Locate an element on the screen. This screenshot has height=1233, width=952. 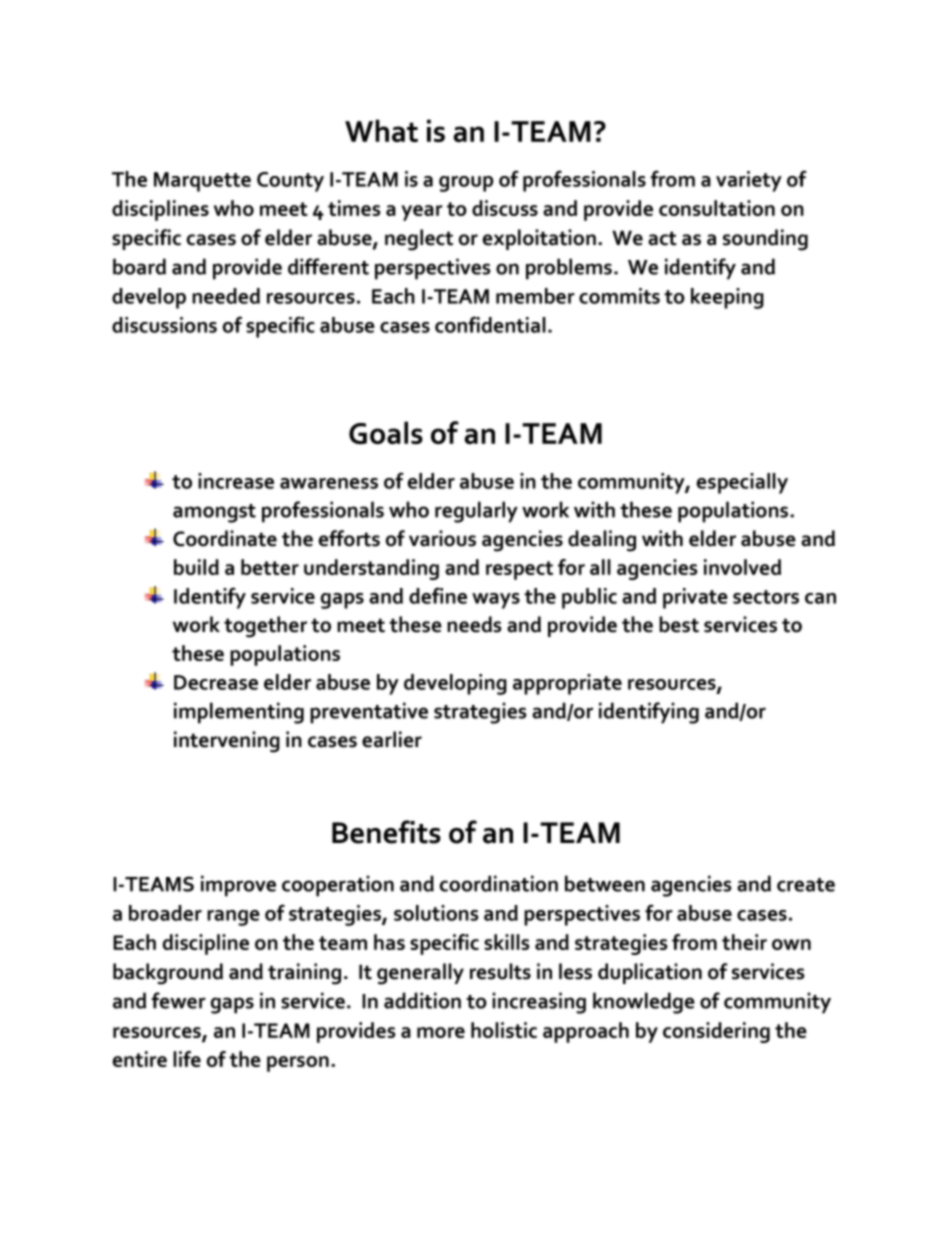
best is located at coordinates (679, 624).
